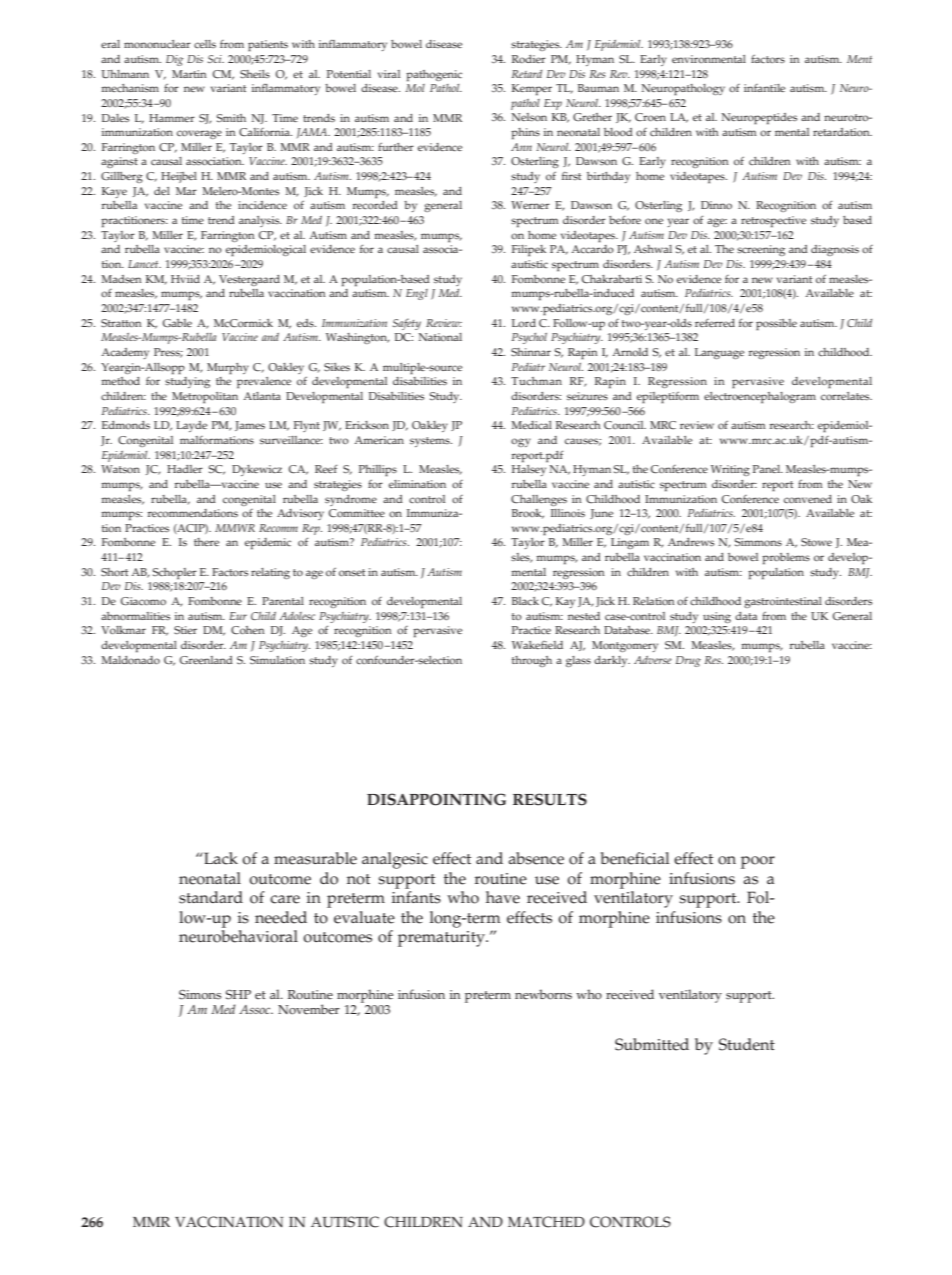 This document has width=952, height=1275. Describe the element at coordinates (206, 660) in the document. I see `Greenland` at that location.
